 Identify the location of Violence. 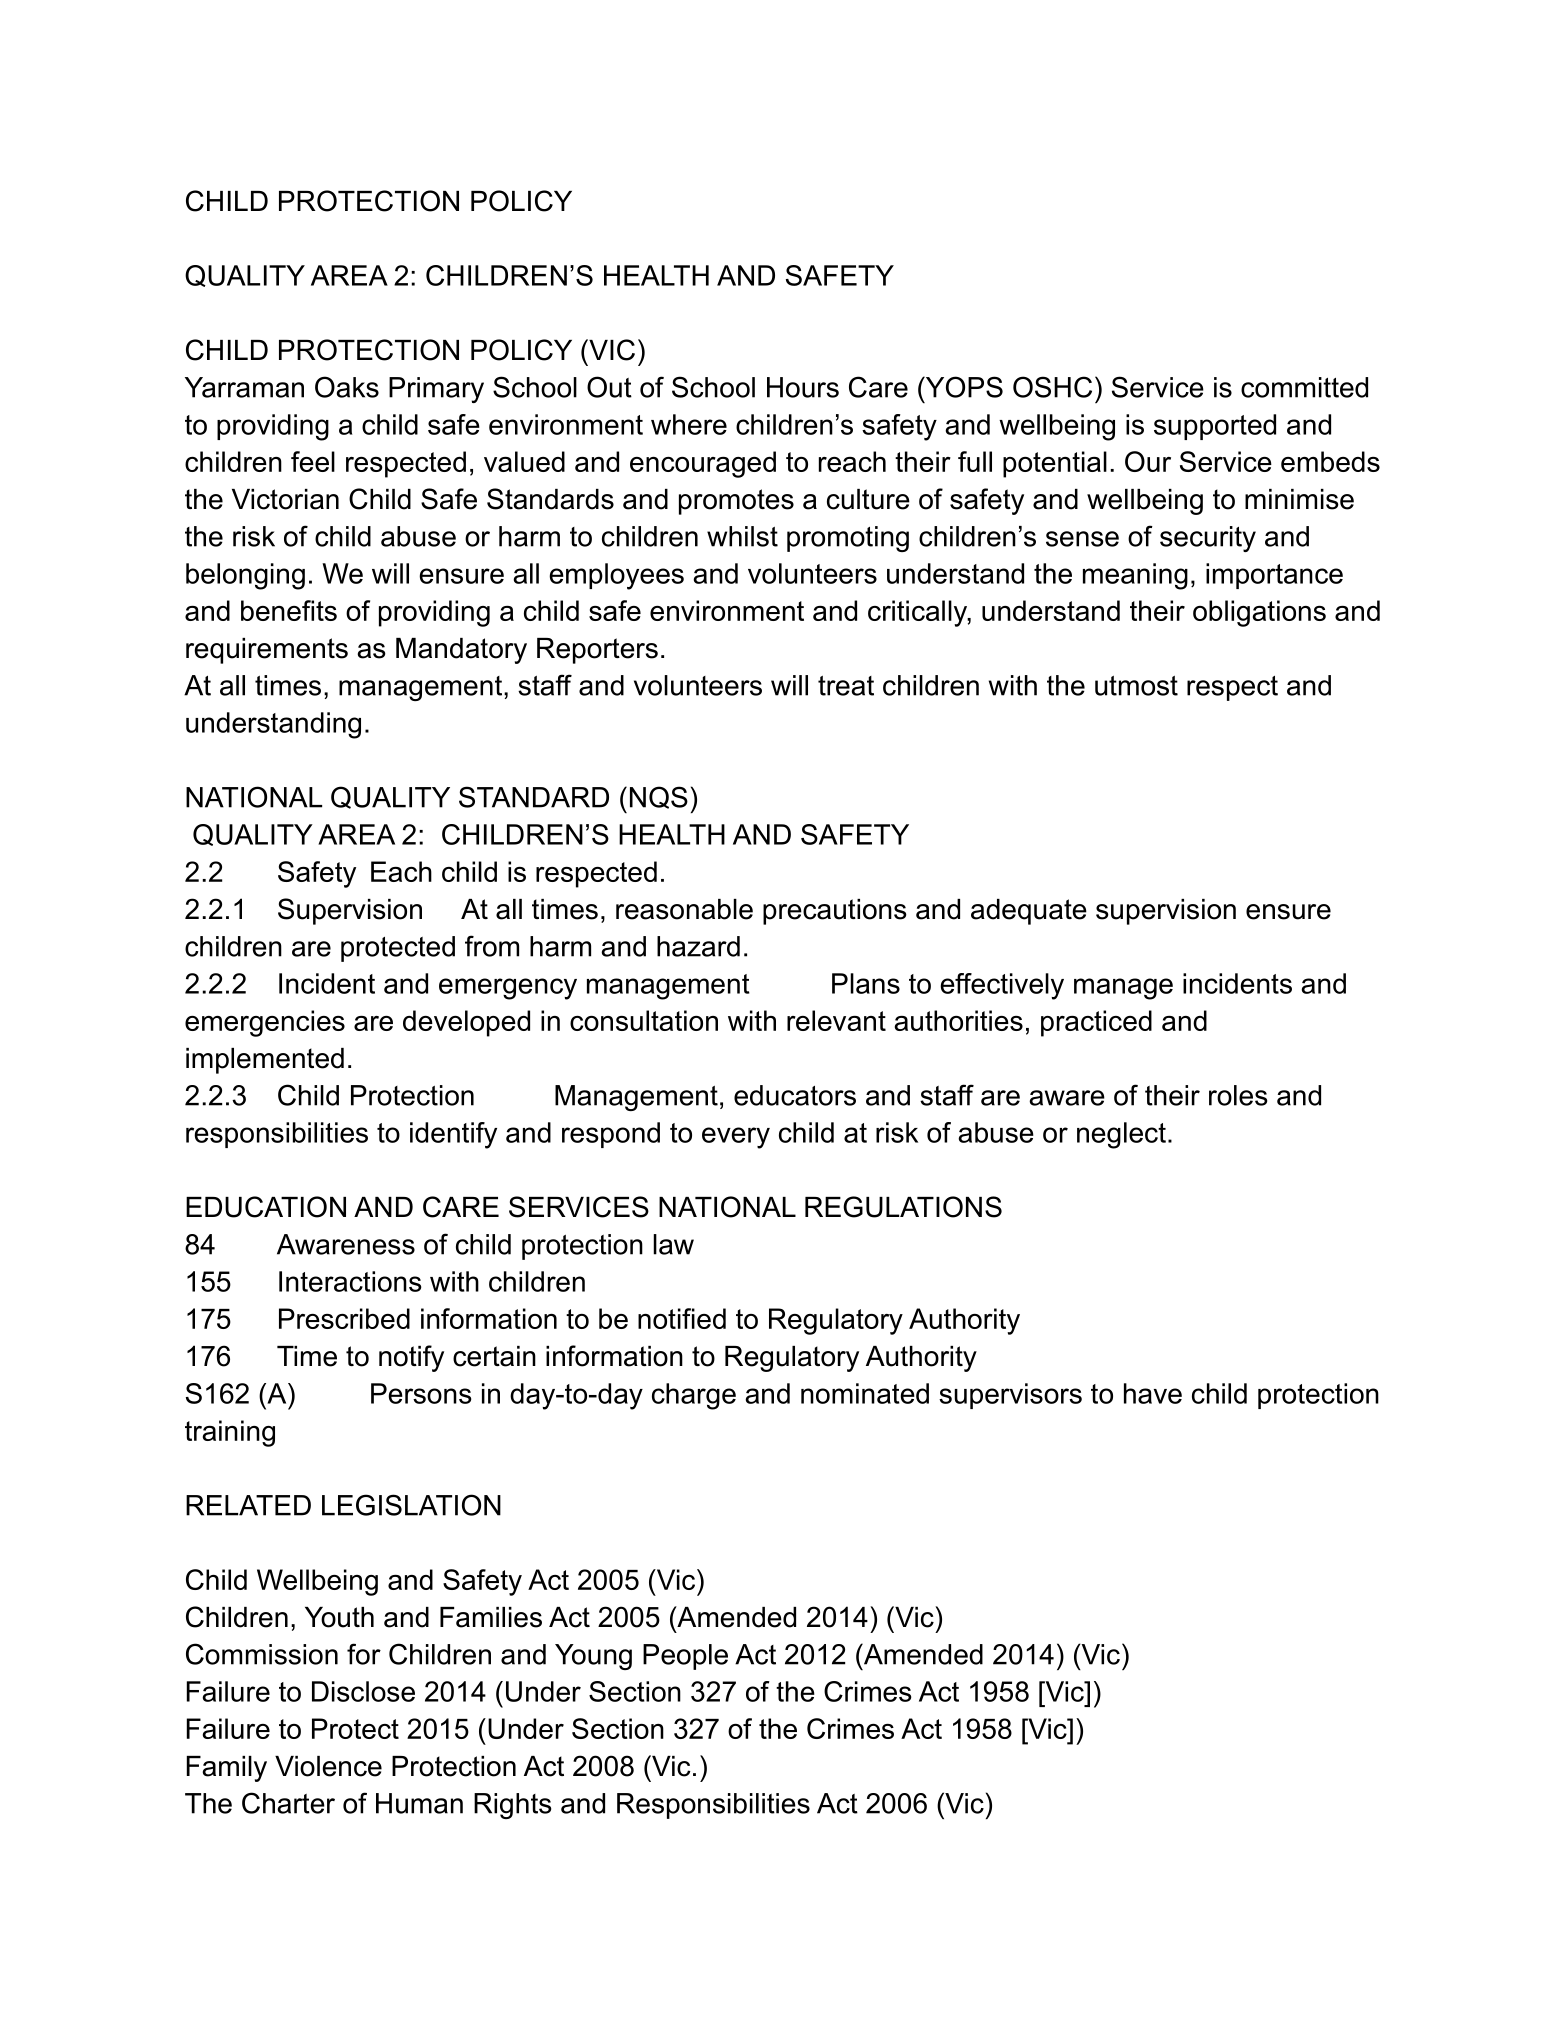
(328, 1766).
